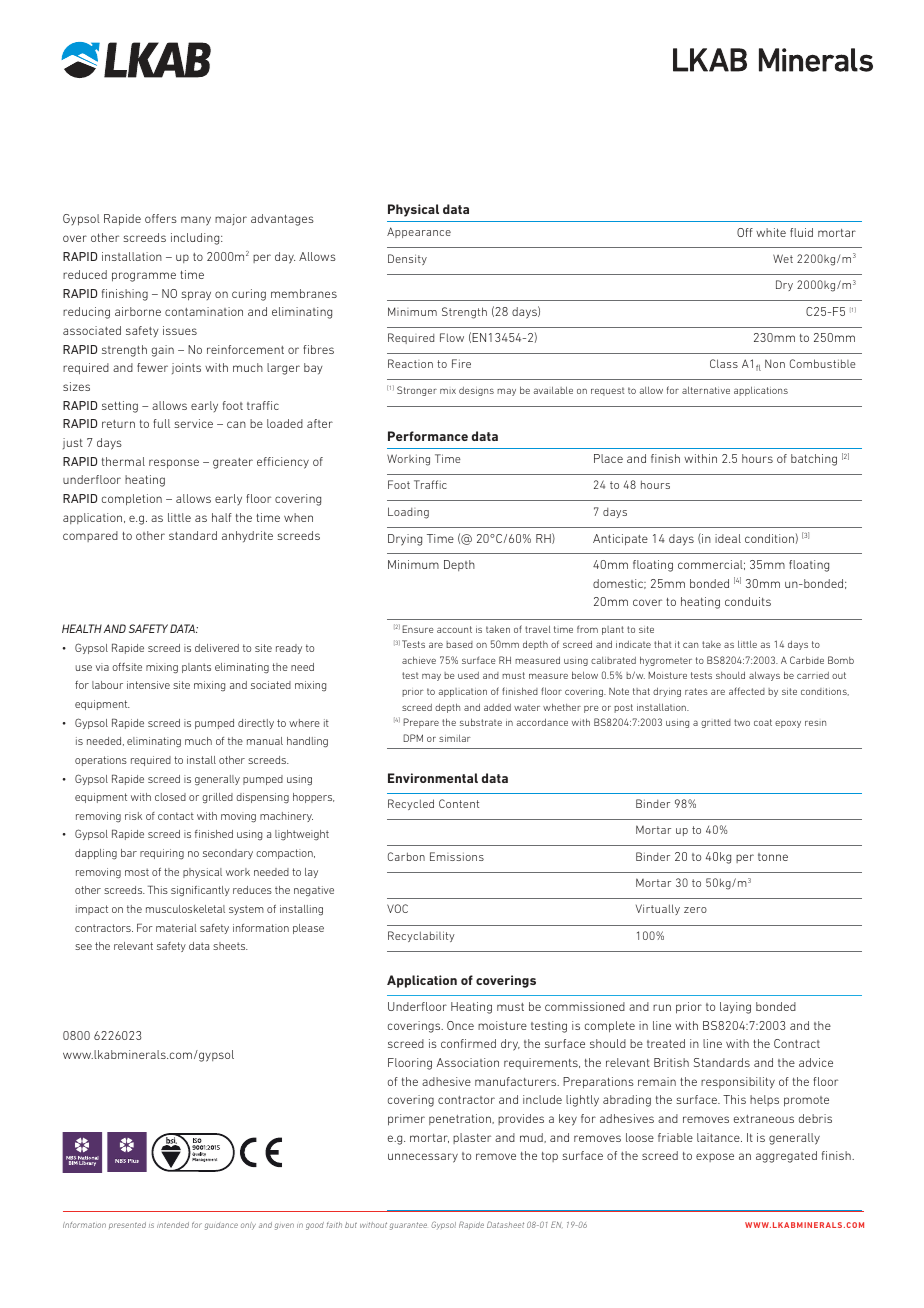  What do you see at coordinates (771, 232) in the screenshot?
I see `white` at bounding box center [771, 232].
